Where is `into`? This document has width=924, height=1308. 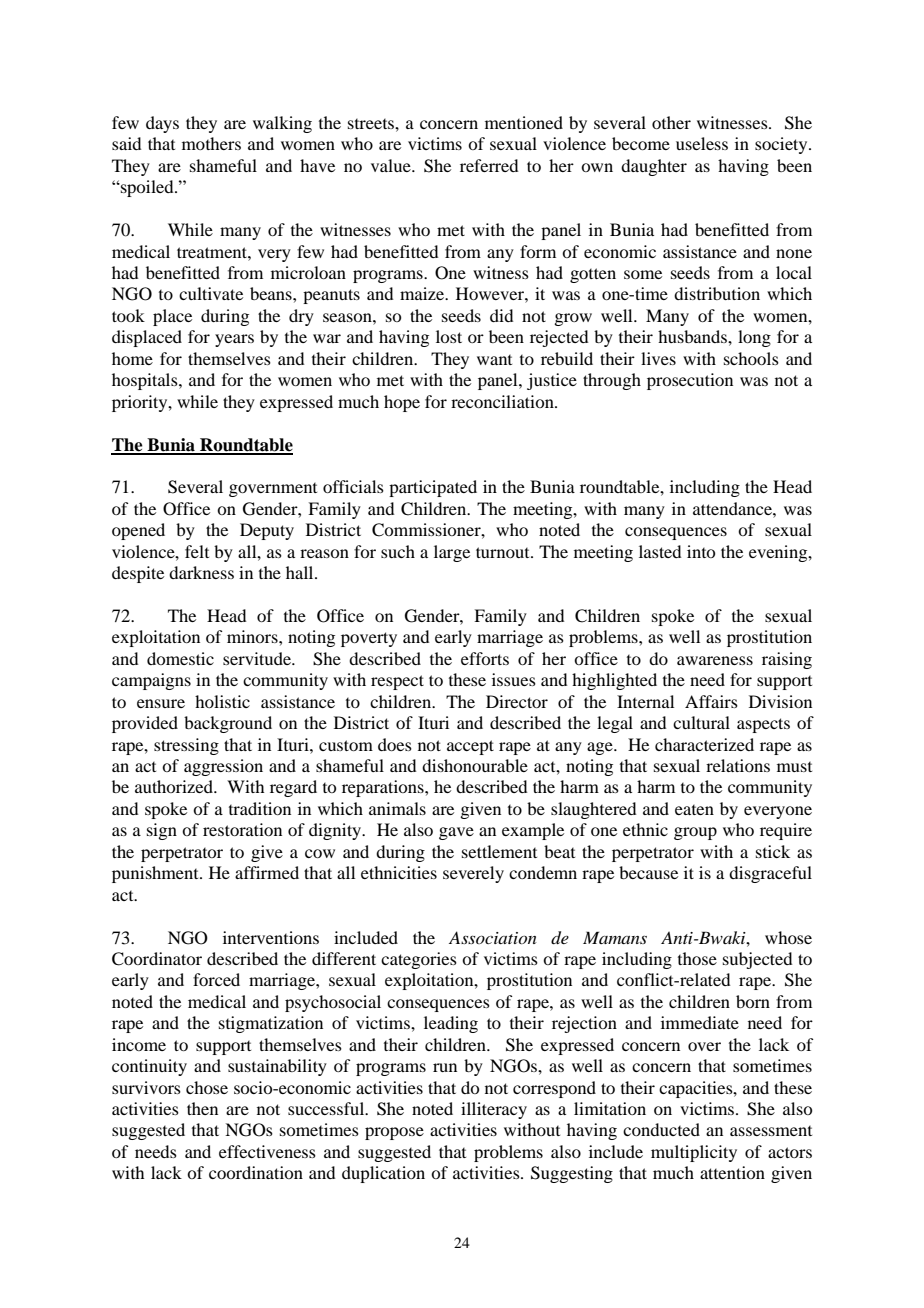 into is located at coordinates (701, 551).
